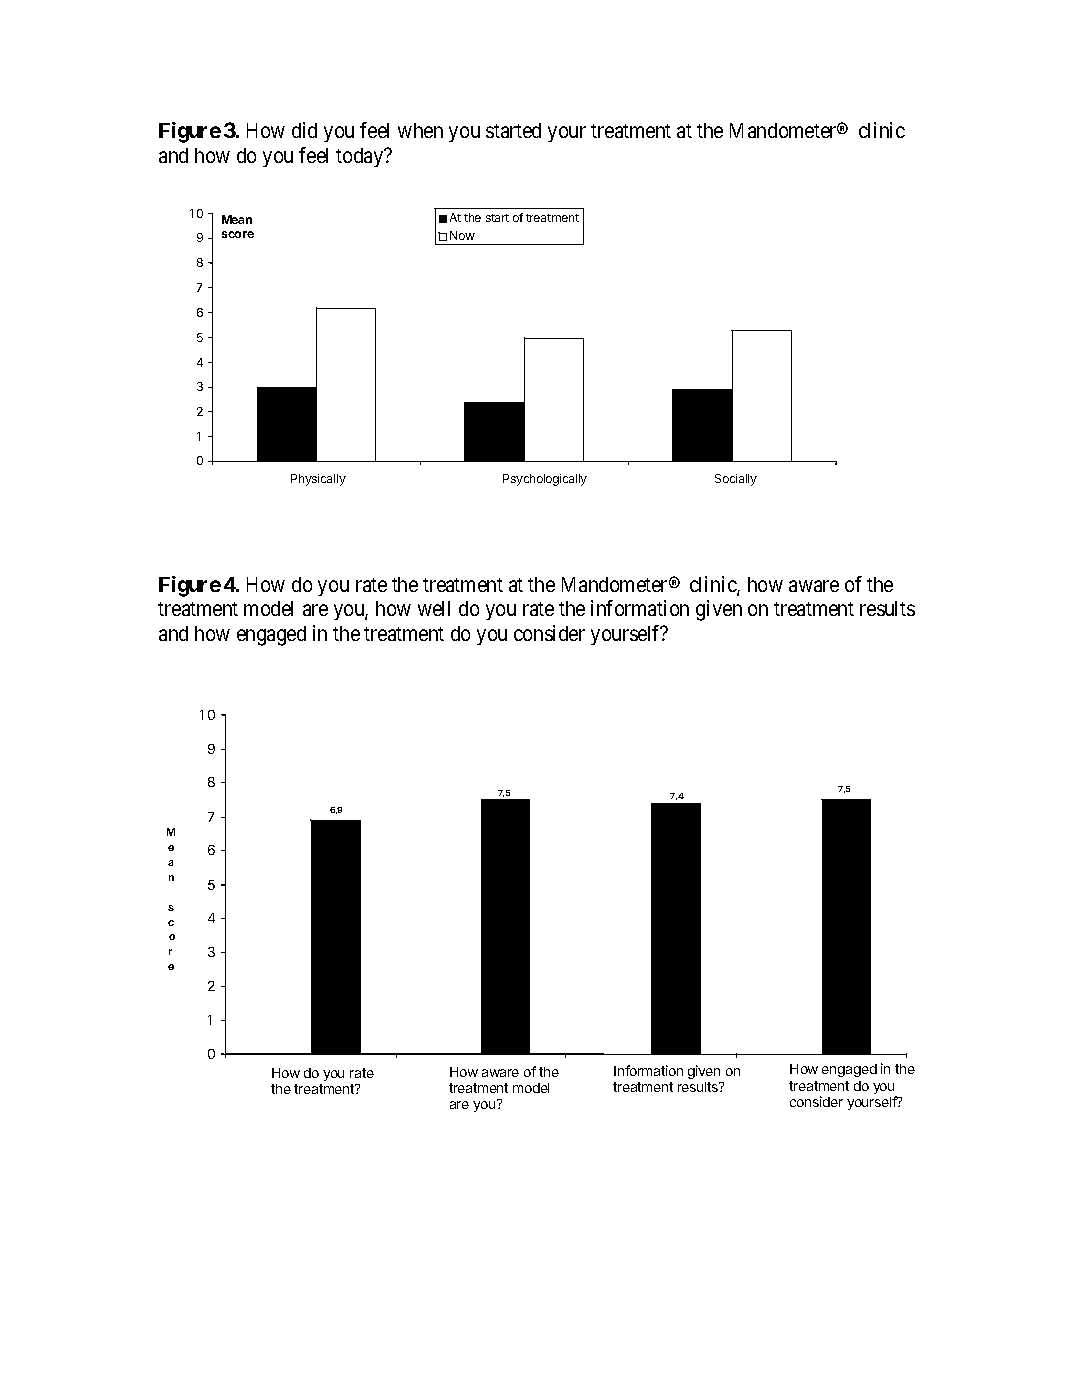 This document has width=1079, height=1397. What do you see at coordinates (545, 480) in the document?
I see `Psychologically` at bounding box center [545, 480].
